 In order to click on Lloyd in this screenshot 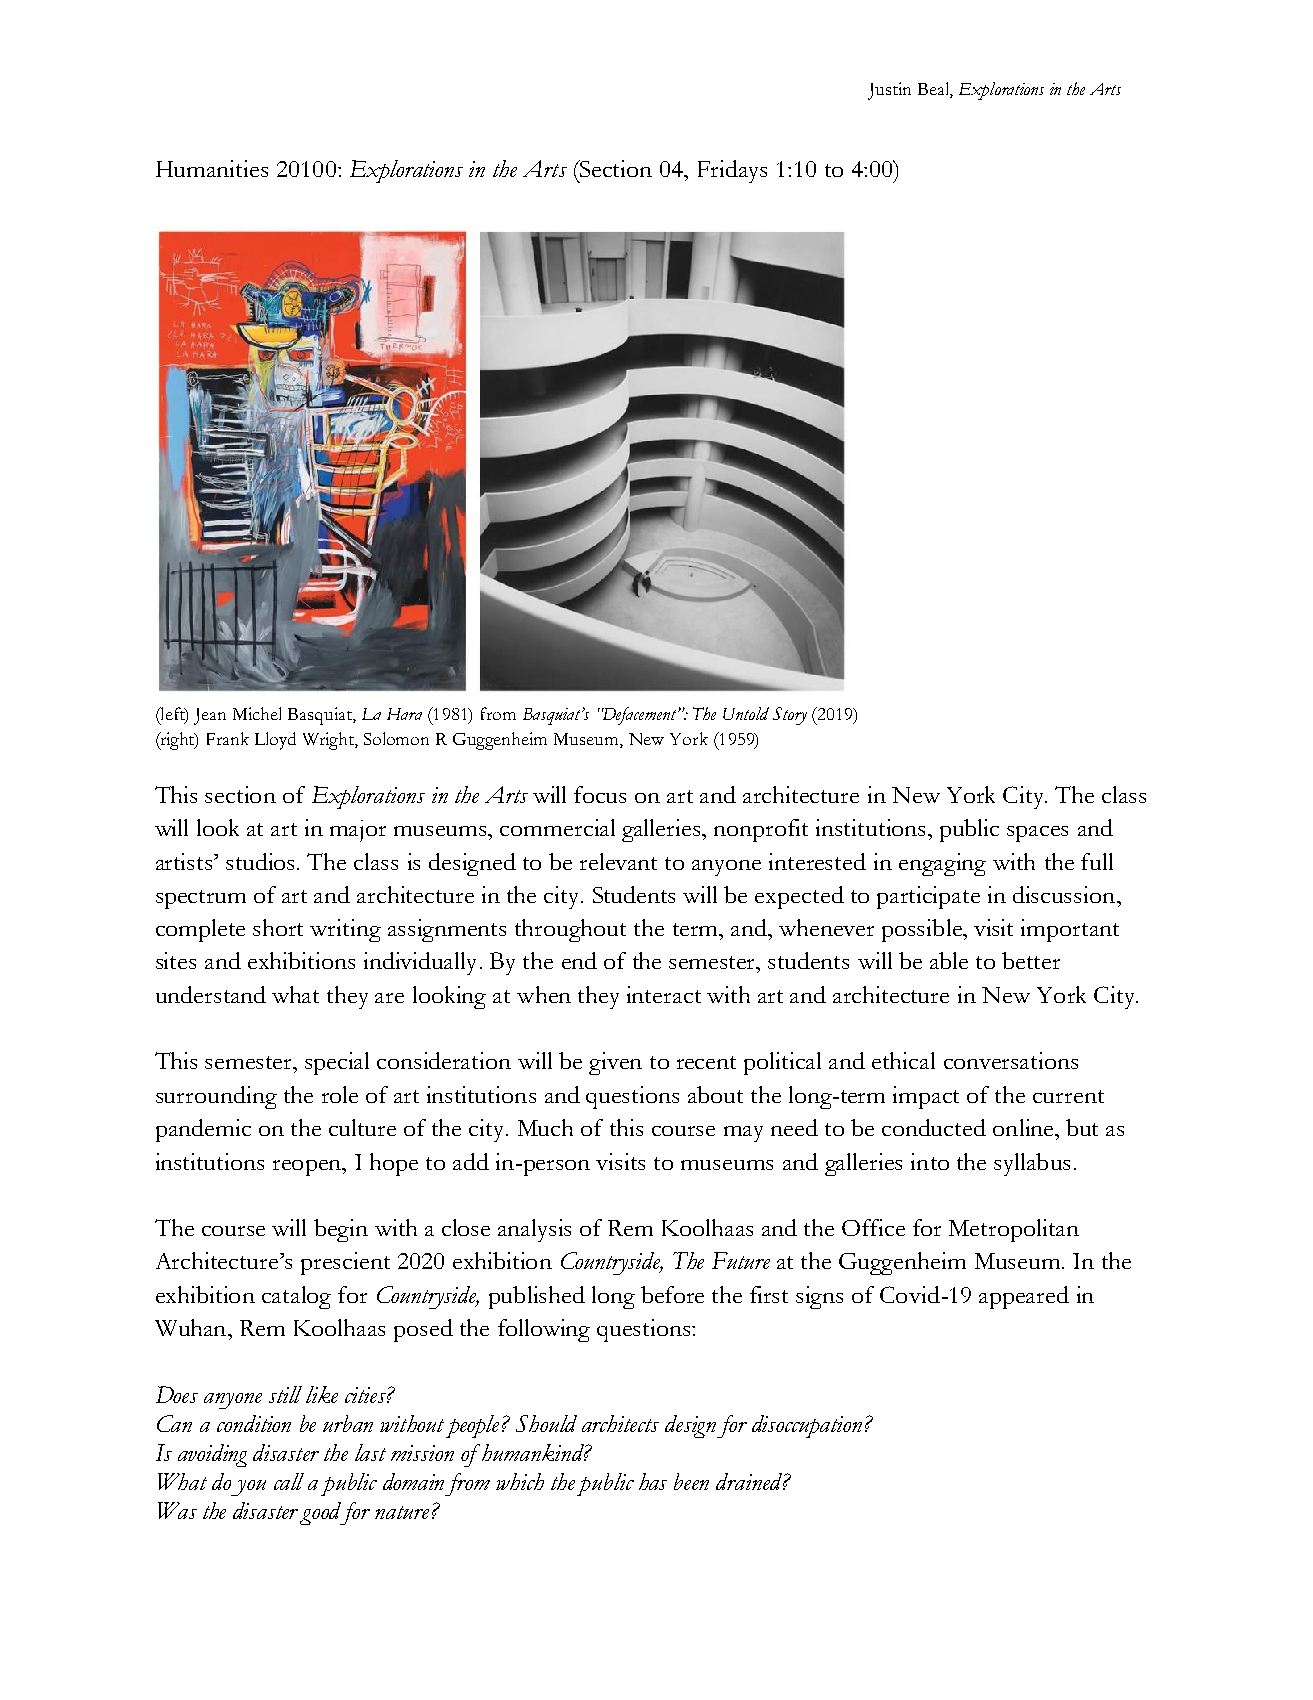, I will do `click(275, 741)`.
